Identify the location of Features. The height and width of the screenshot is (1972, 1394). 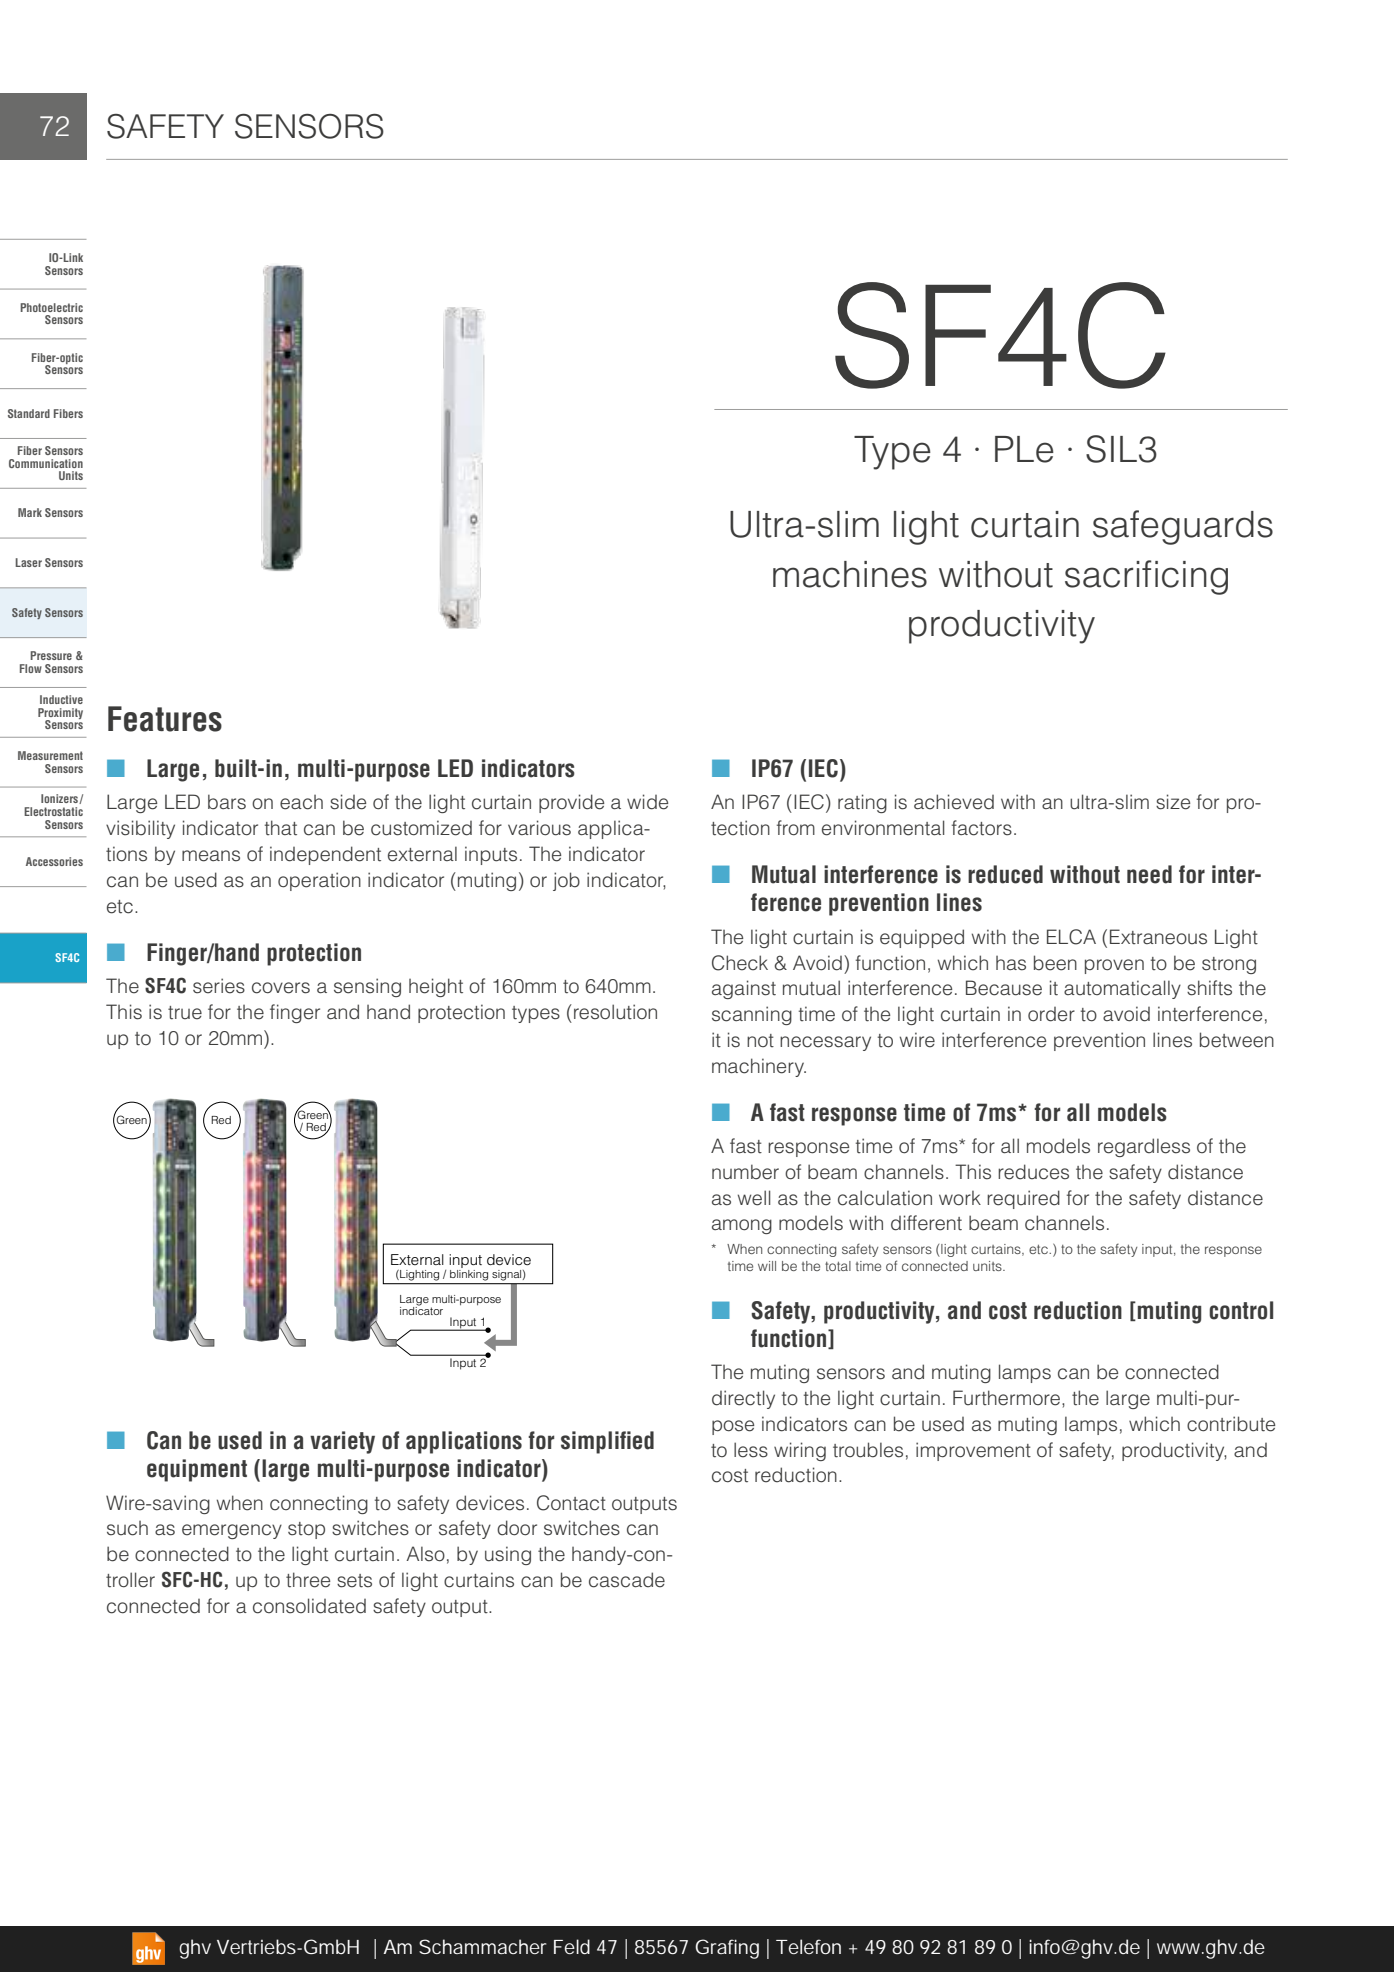
(165, 719).
